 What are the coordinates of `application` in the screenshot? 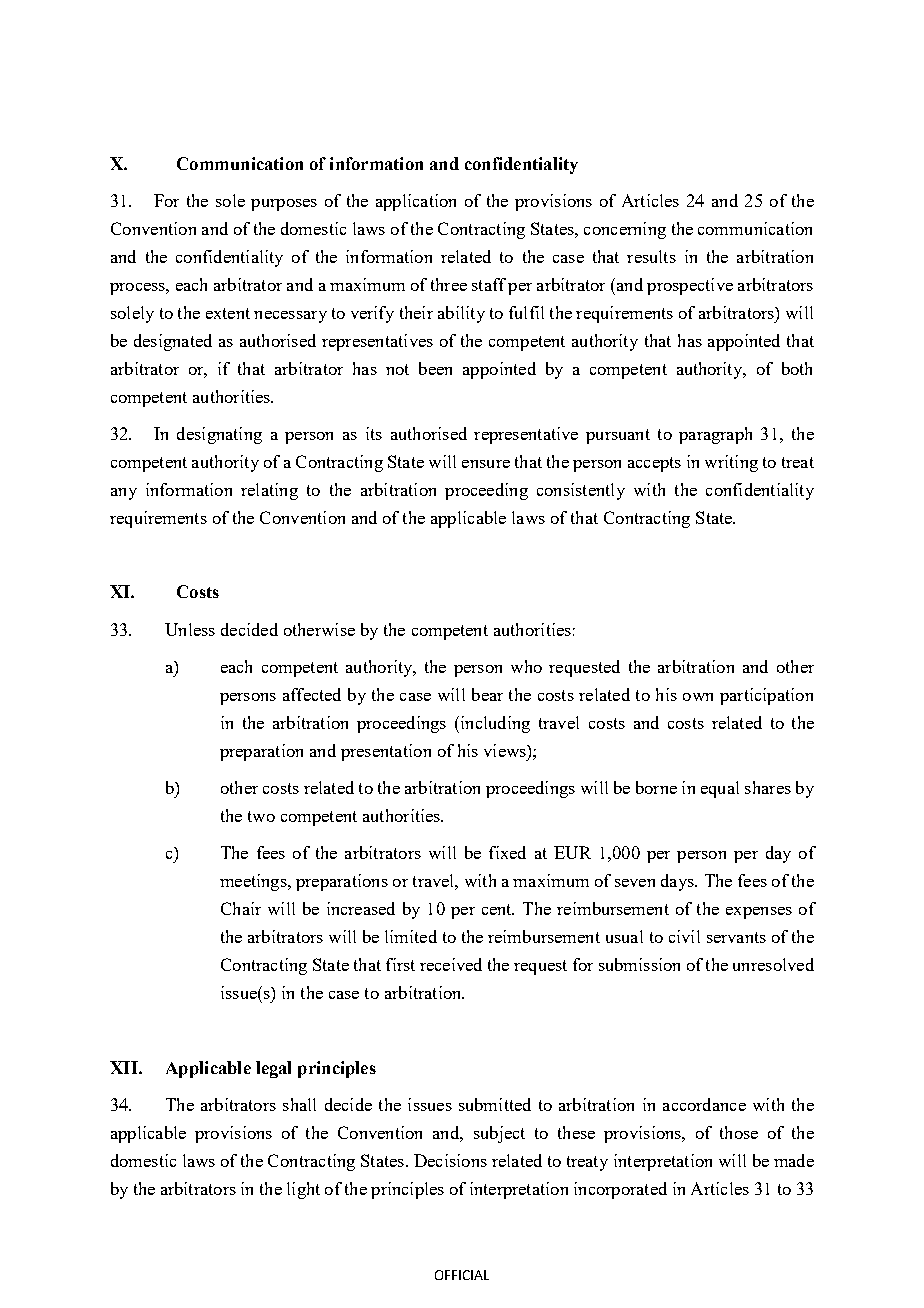 It's located at (416, 202).
